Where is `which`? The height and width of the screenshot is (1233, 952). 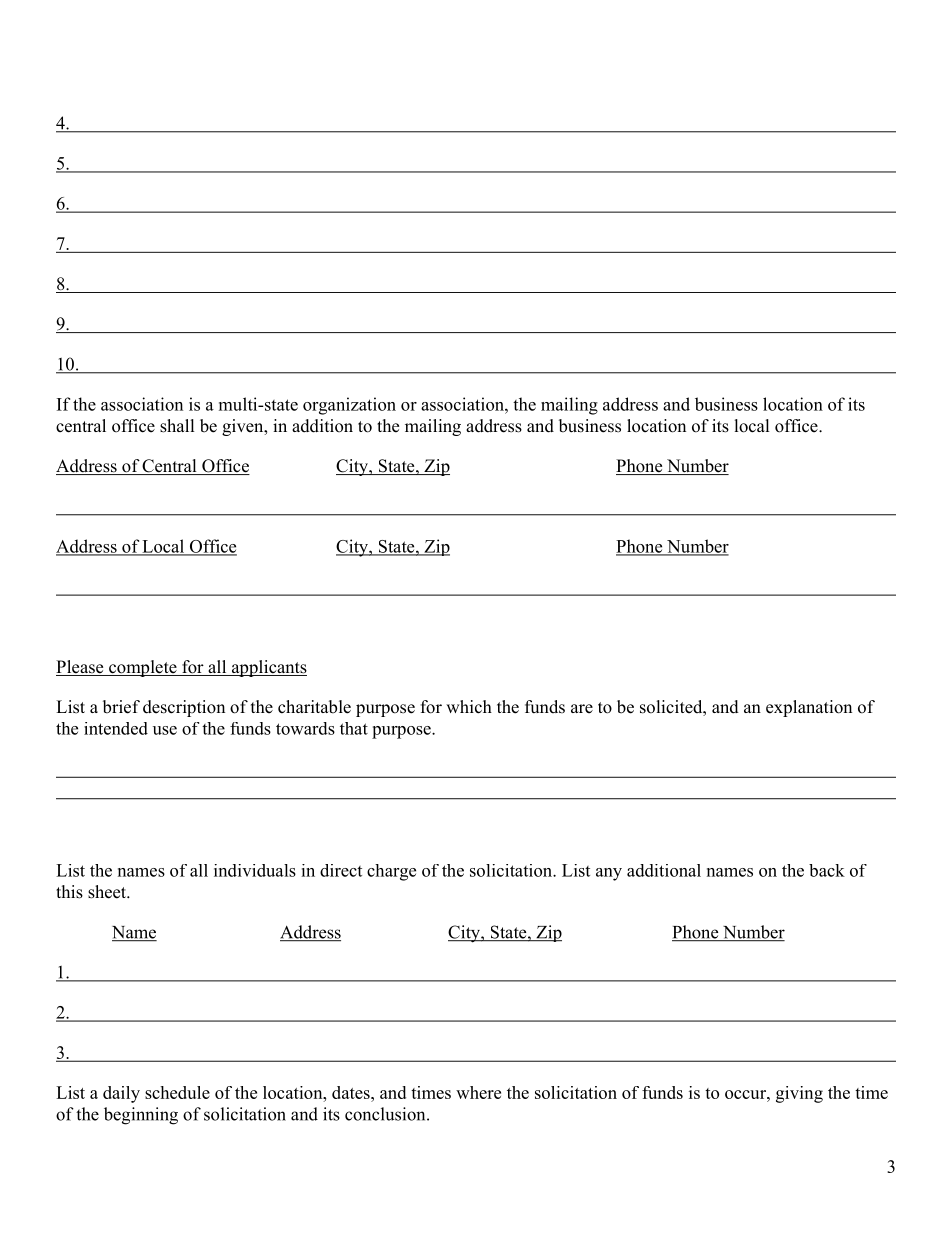
which is located at coordinates (469, 707).
